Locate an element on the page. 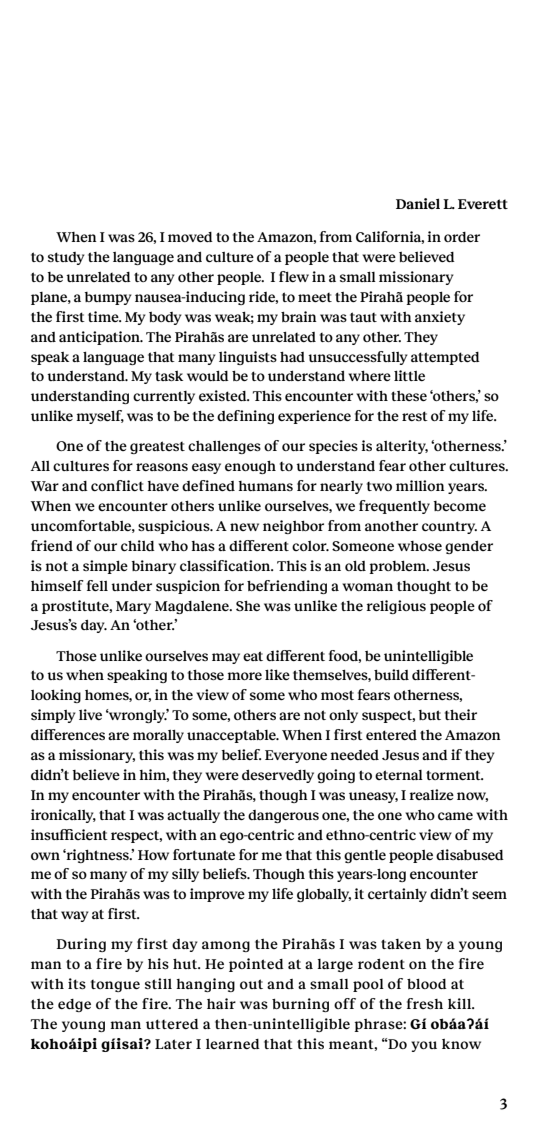  came is located at coordinates (455, 816).
